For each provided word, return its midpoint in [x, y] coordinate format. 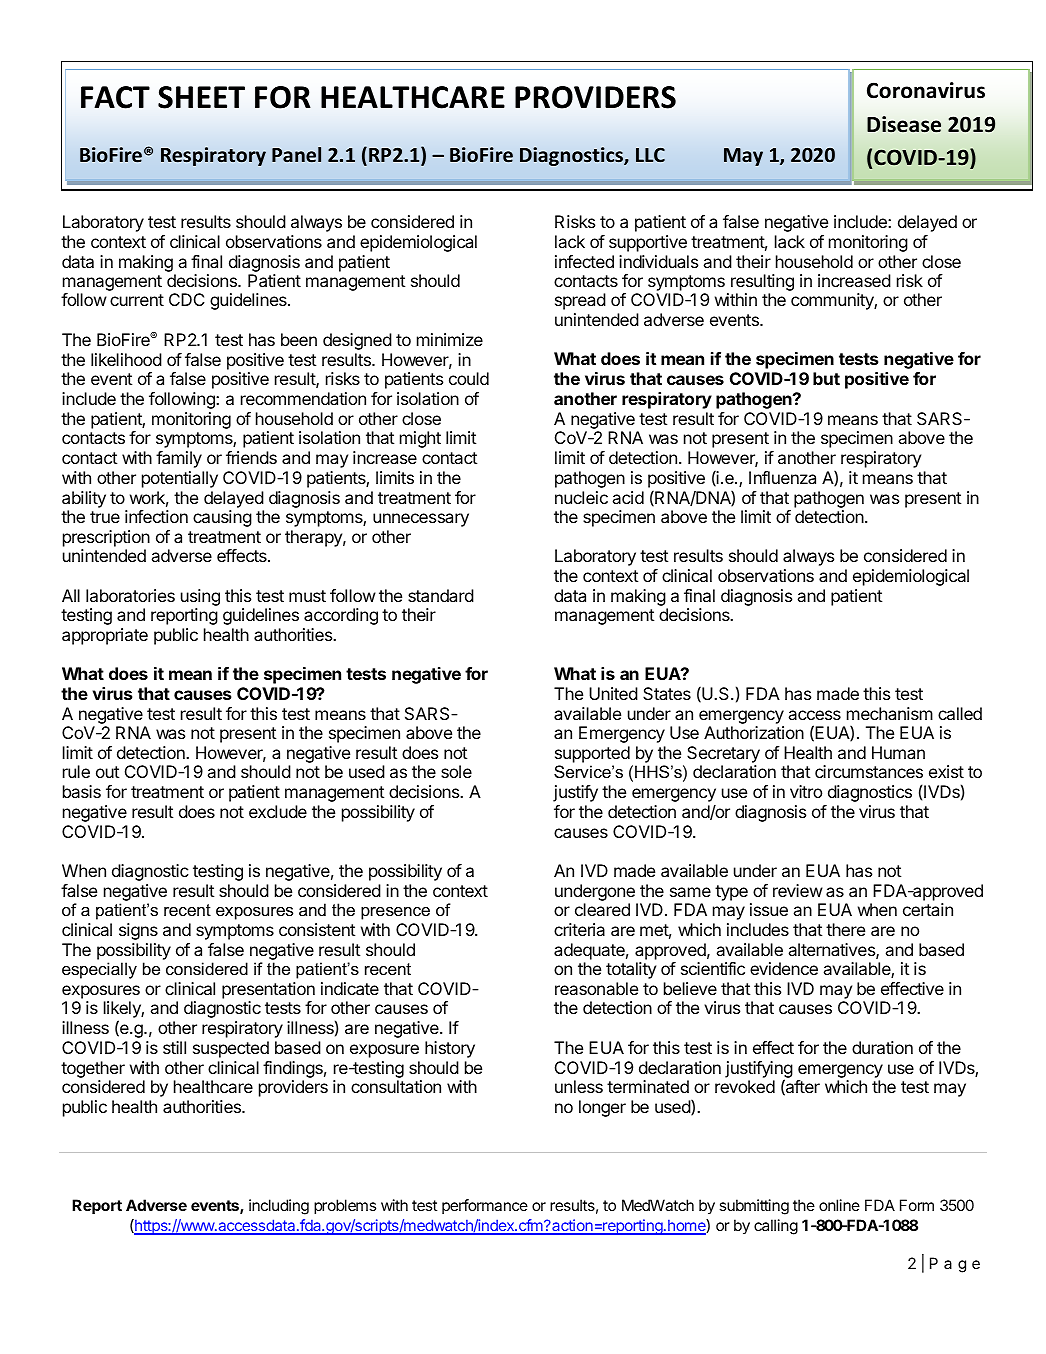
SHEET [201, 97]
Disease [904, 124]
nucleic [581, 497]
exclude [278, 811]
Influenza [782, 477]
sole [456, 771]
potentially [180, 479]
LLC [650, 155]
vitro [806, 791]
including [279, 1207]
